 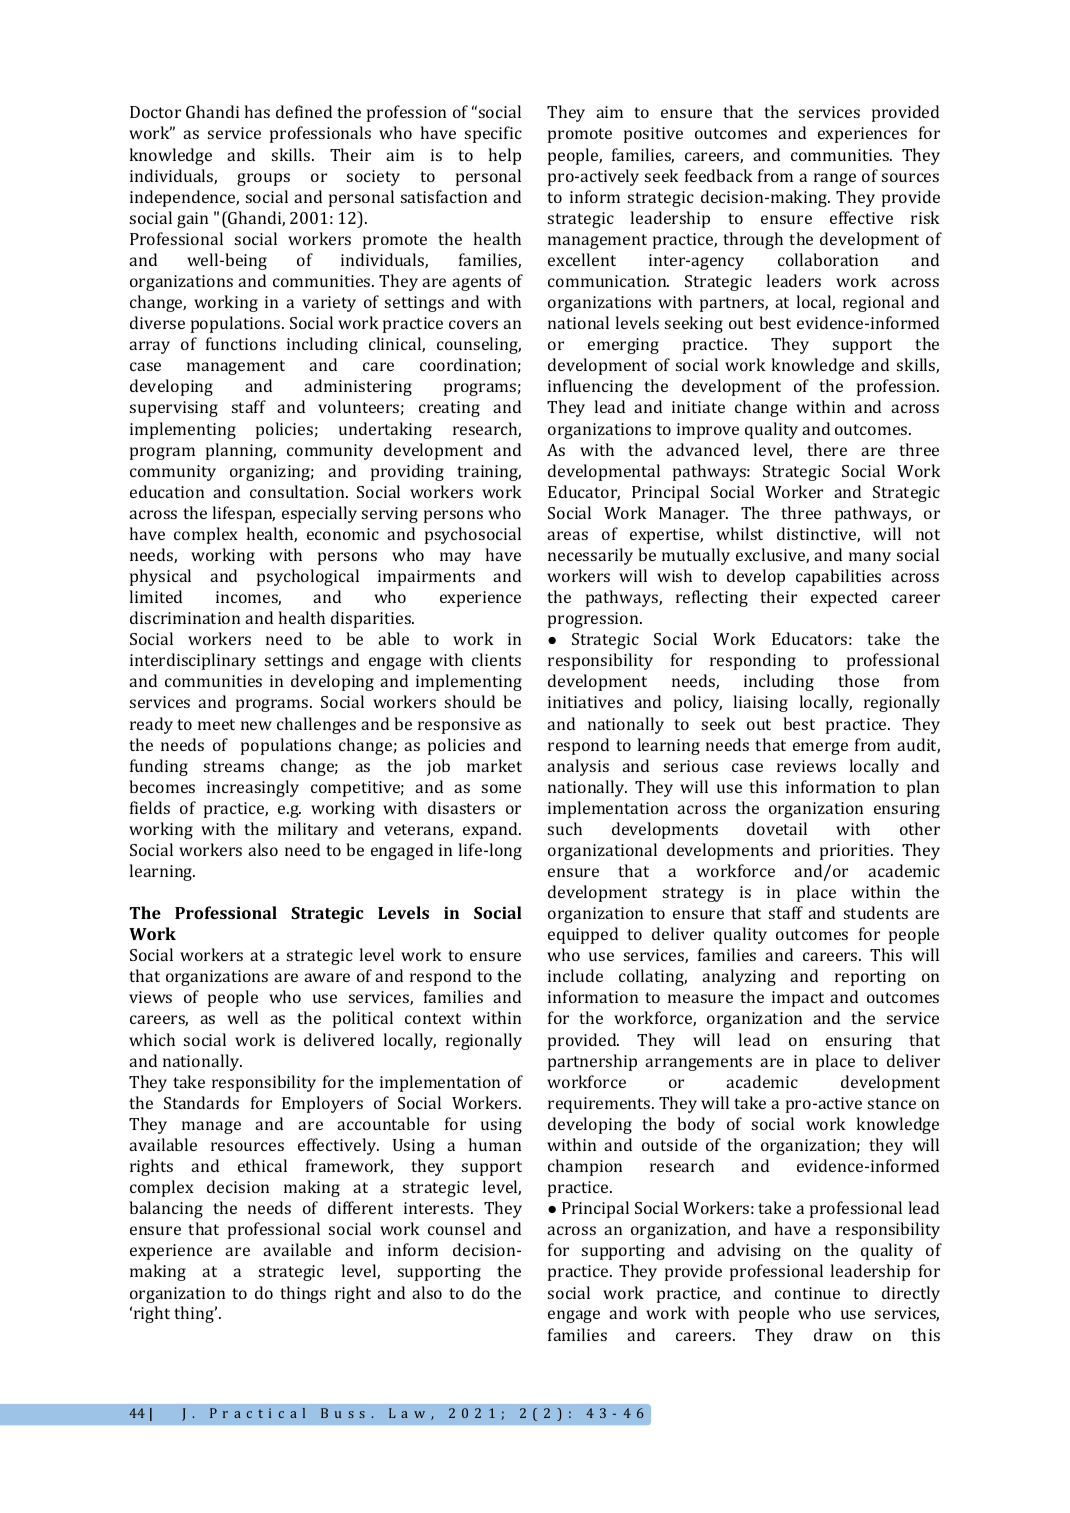 What do you see at coordinates (719, 175) in the image?
I see `feedback` at bounding box center [719, 175].
